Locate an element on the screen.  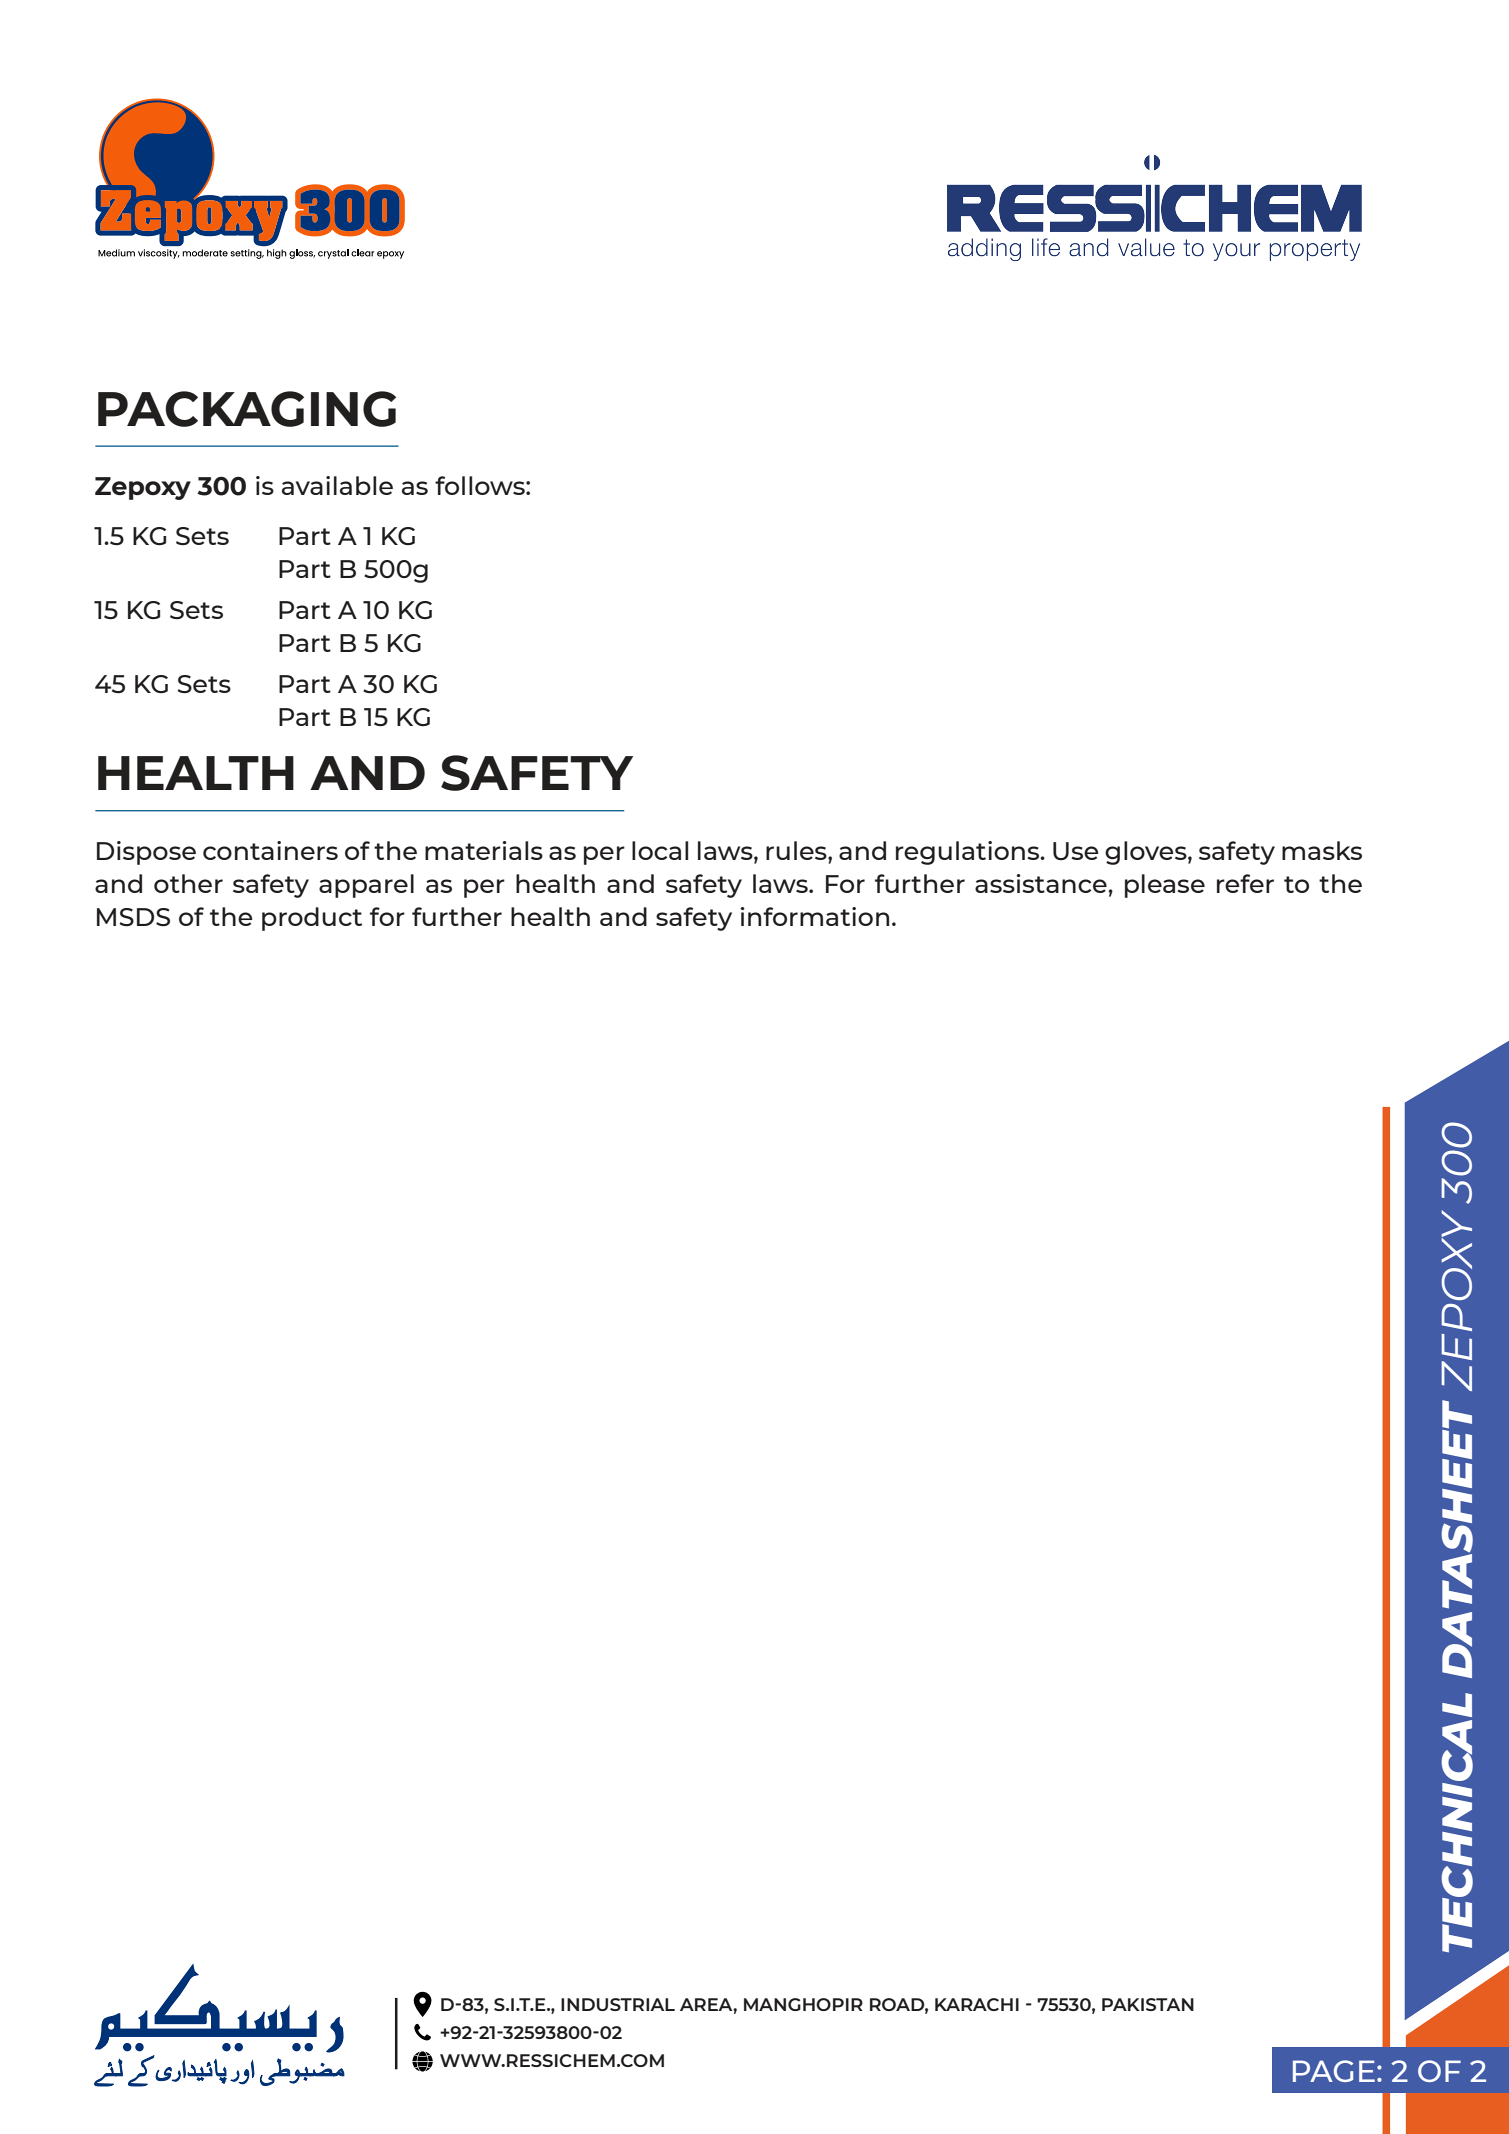
masks is located at coordinates (1322, 850).
